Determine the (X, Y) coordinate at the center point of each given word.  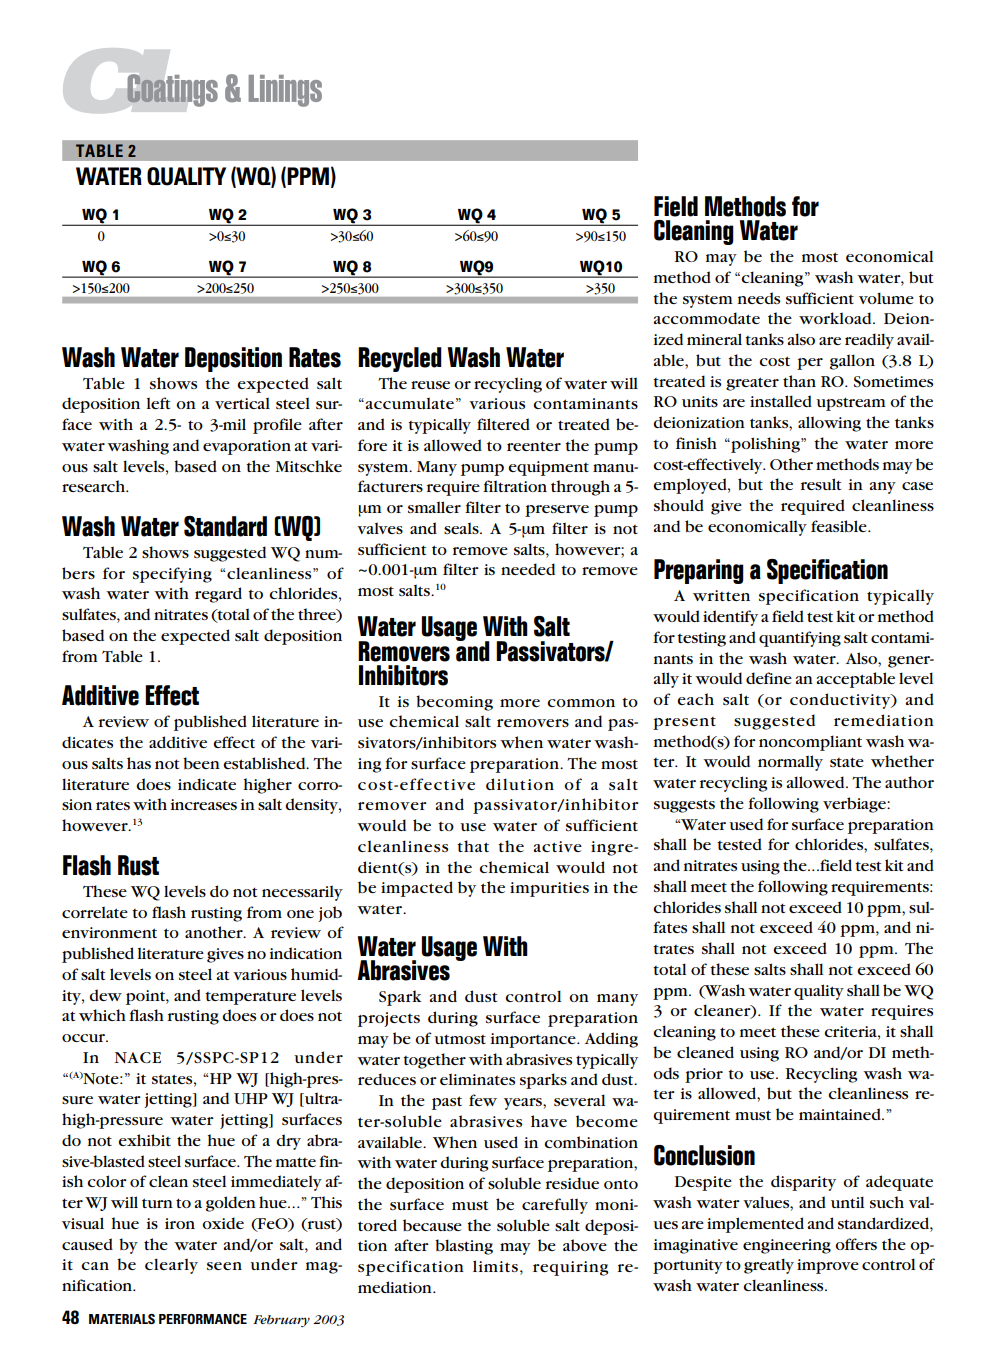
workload (836, 318)
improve (828, 1266)
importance (534, 1040)
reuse (430, 385)
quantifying (800, 639)
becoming (454, 703)
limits (495, 1266)
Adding (611, 1040)
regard (218, 595)
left (158, 403)
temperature (250, 998)
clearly (171, 1266)
